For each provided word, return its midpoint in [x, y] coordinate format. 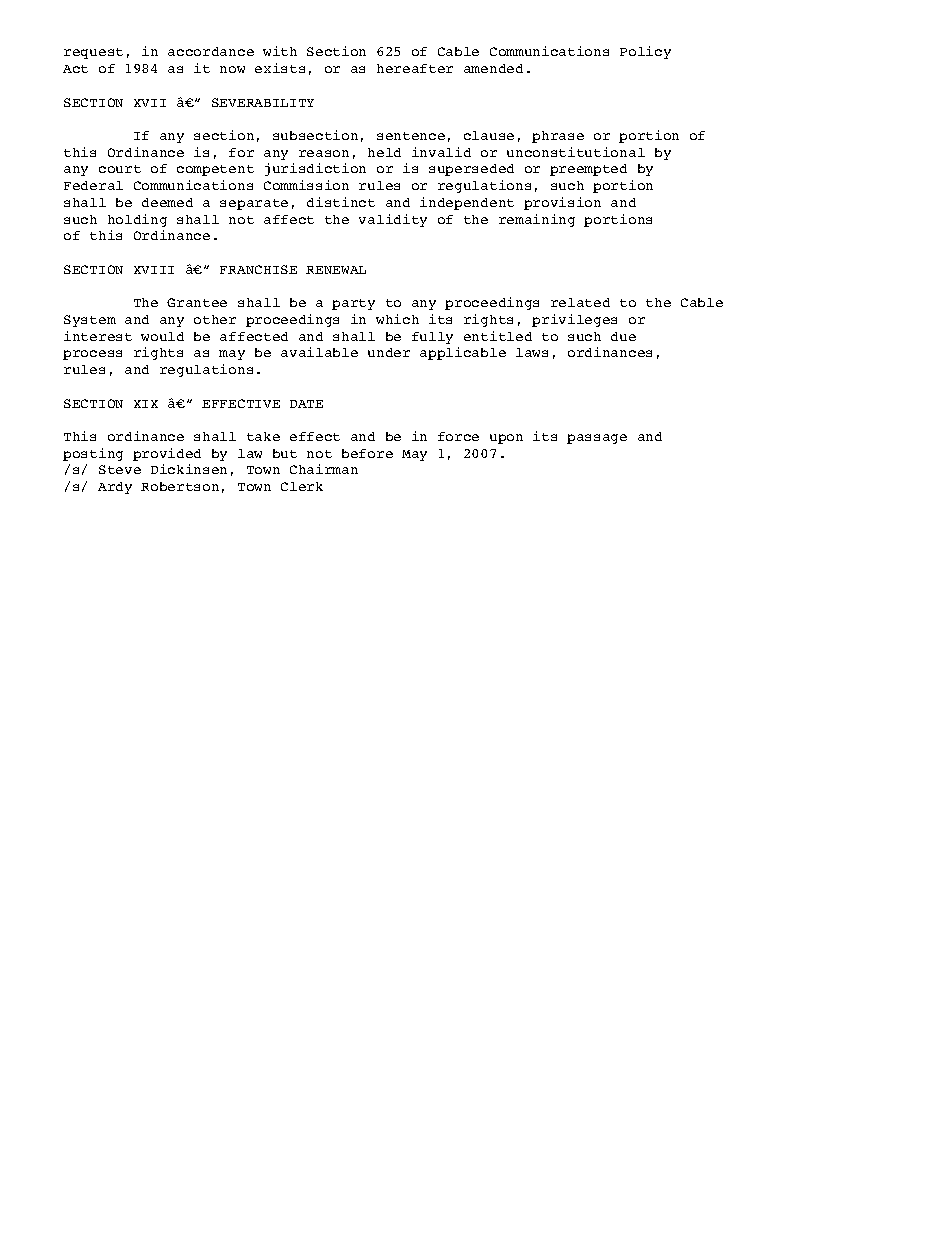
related [580, 302]
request [93, 53]
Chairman [324, 469]
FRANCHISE [258, 269]
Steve [120, 469]
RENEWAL [336, 270]
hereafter [415, 68]
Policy [645, 52]
